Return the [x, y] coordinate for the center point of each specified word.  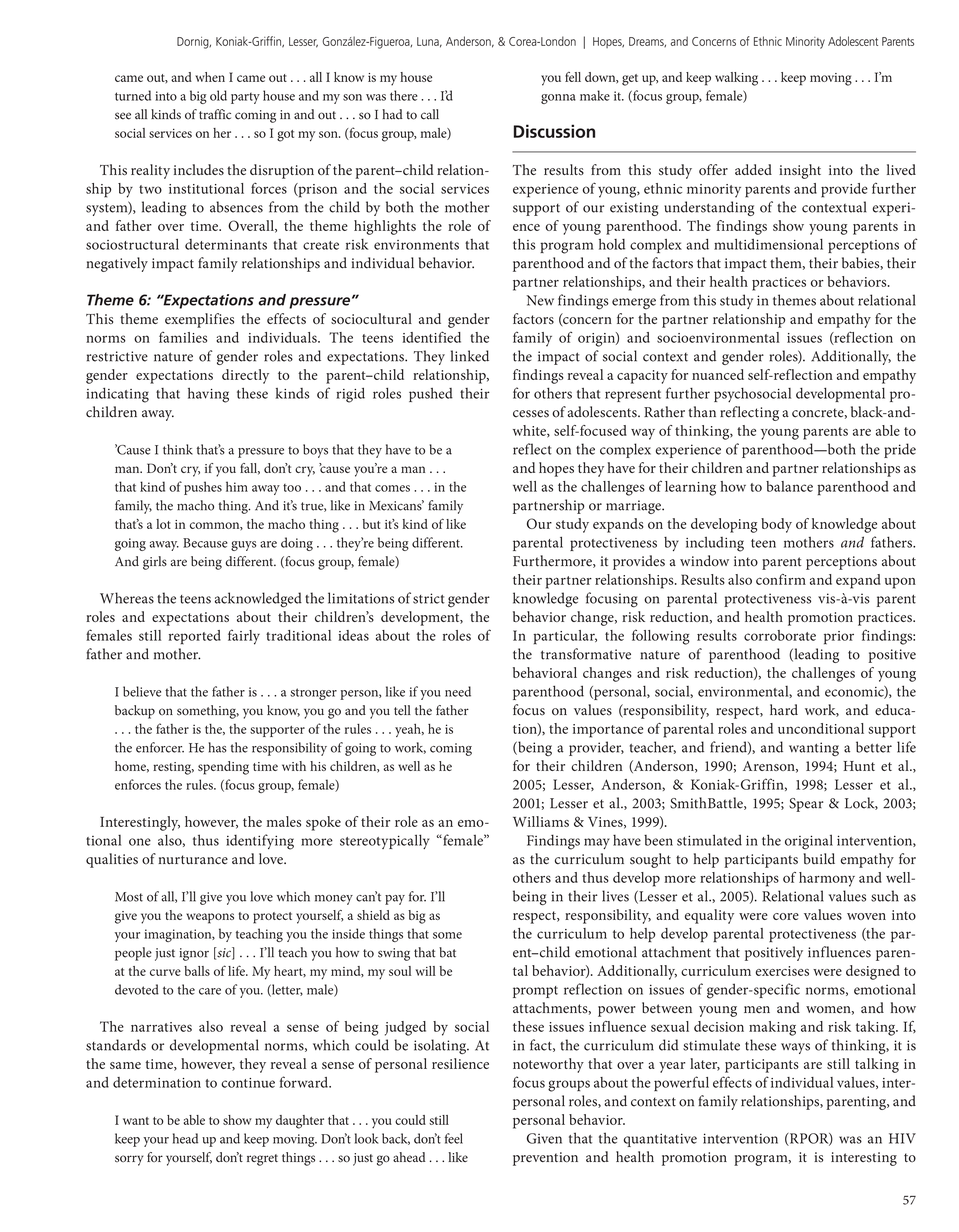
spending [223, 768]
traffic [215, 114]
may [597, 843]
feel [454, 1138]
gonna [558, 99]
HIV [902, 1138]
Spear [806, 805]
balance [789, 486]
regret [262, 1160]
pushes [203, 488]
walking [736, 79]
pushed [431, 395]
